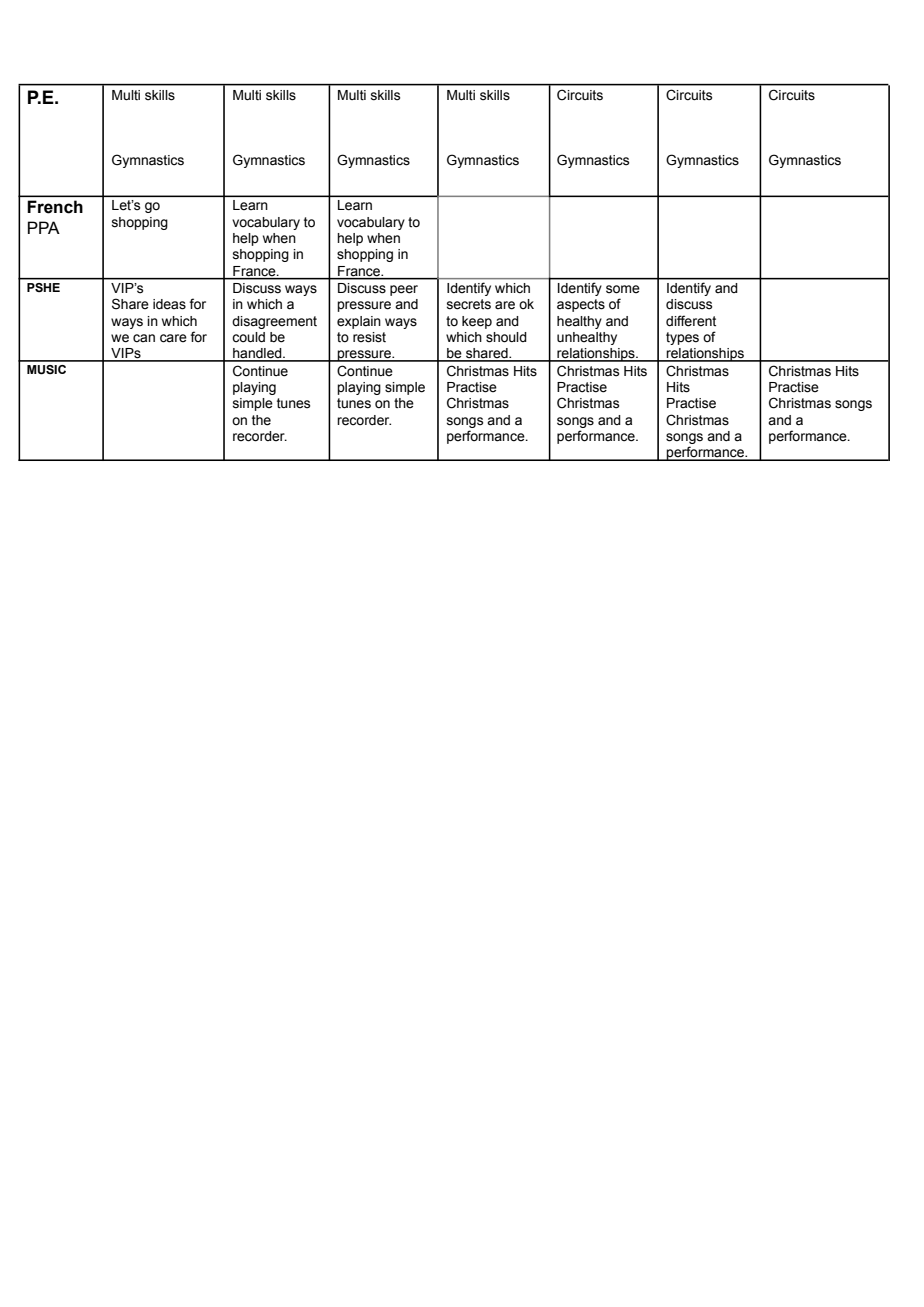 The width and height of the screenshot is (924, 1307). I want to click on PPA, so click(44, 227).
